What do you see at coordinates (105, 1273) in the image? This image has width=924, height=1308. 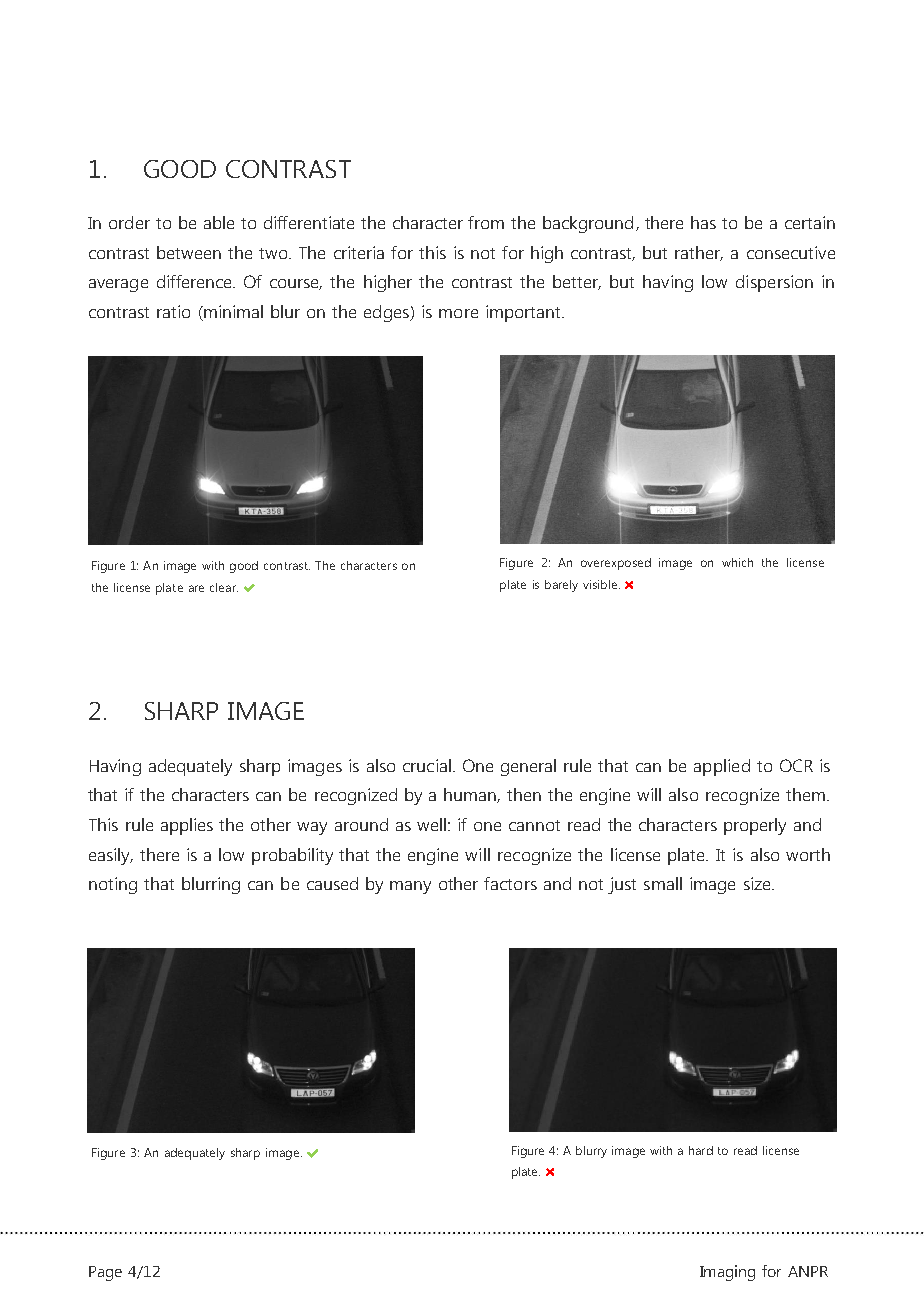 I see `Page` at bounding box center [105, 1273].
